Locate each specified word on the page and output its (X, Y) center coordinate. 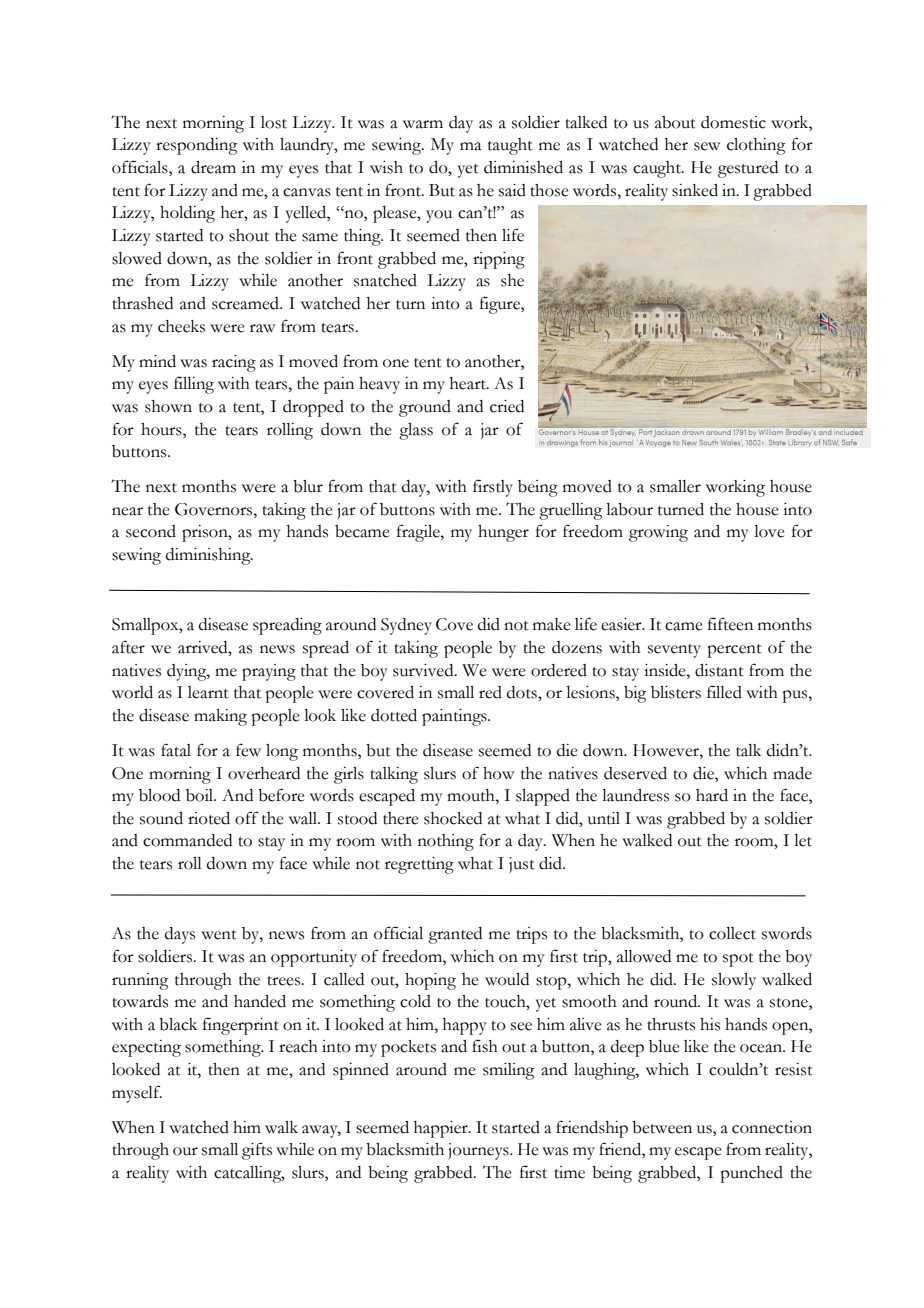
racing (234, 363)
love (769, 531)
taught (510, 146)
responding (197, 146)
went (219, 935)
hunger (503, 533)
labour (629, 509)
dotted (394, 715)
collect (732, 933)
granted (455, 935)
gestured (748, 169)
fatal (176, 750)
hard (712, 795)
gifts (257, 1151)
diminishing (209, 556)
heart (469, 383)
